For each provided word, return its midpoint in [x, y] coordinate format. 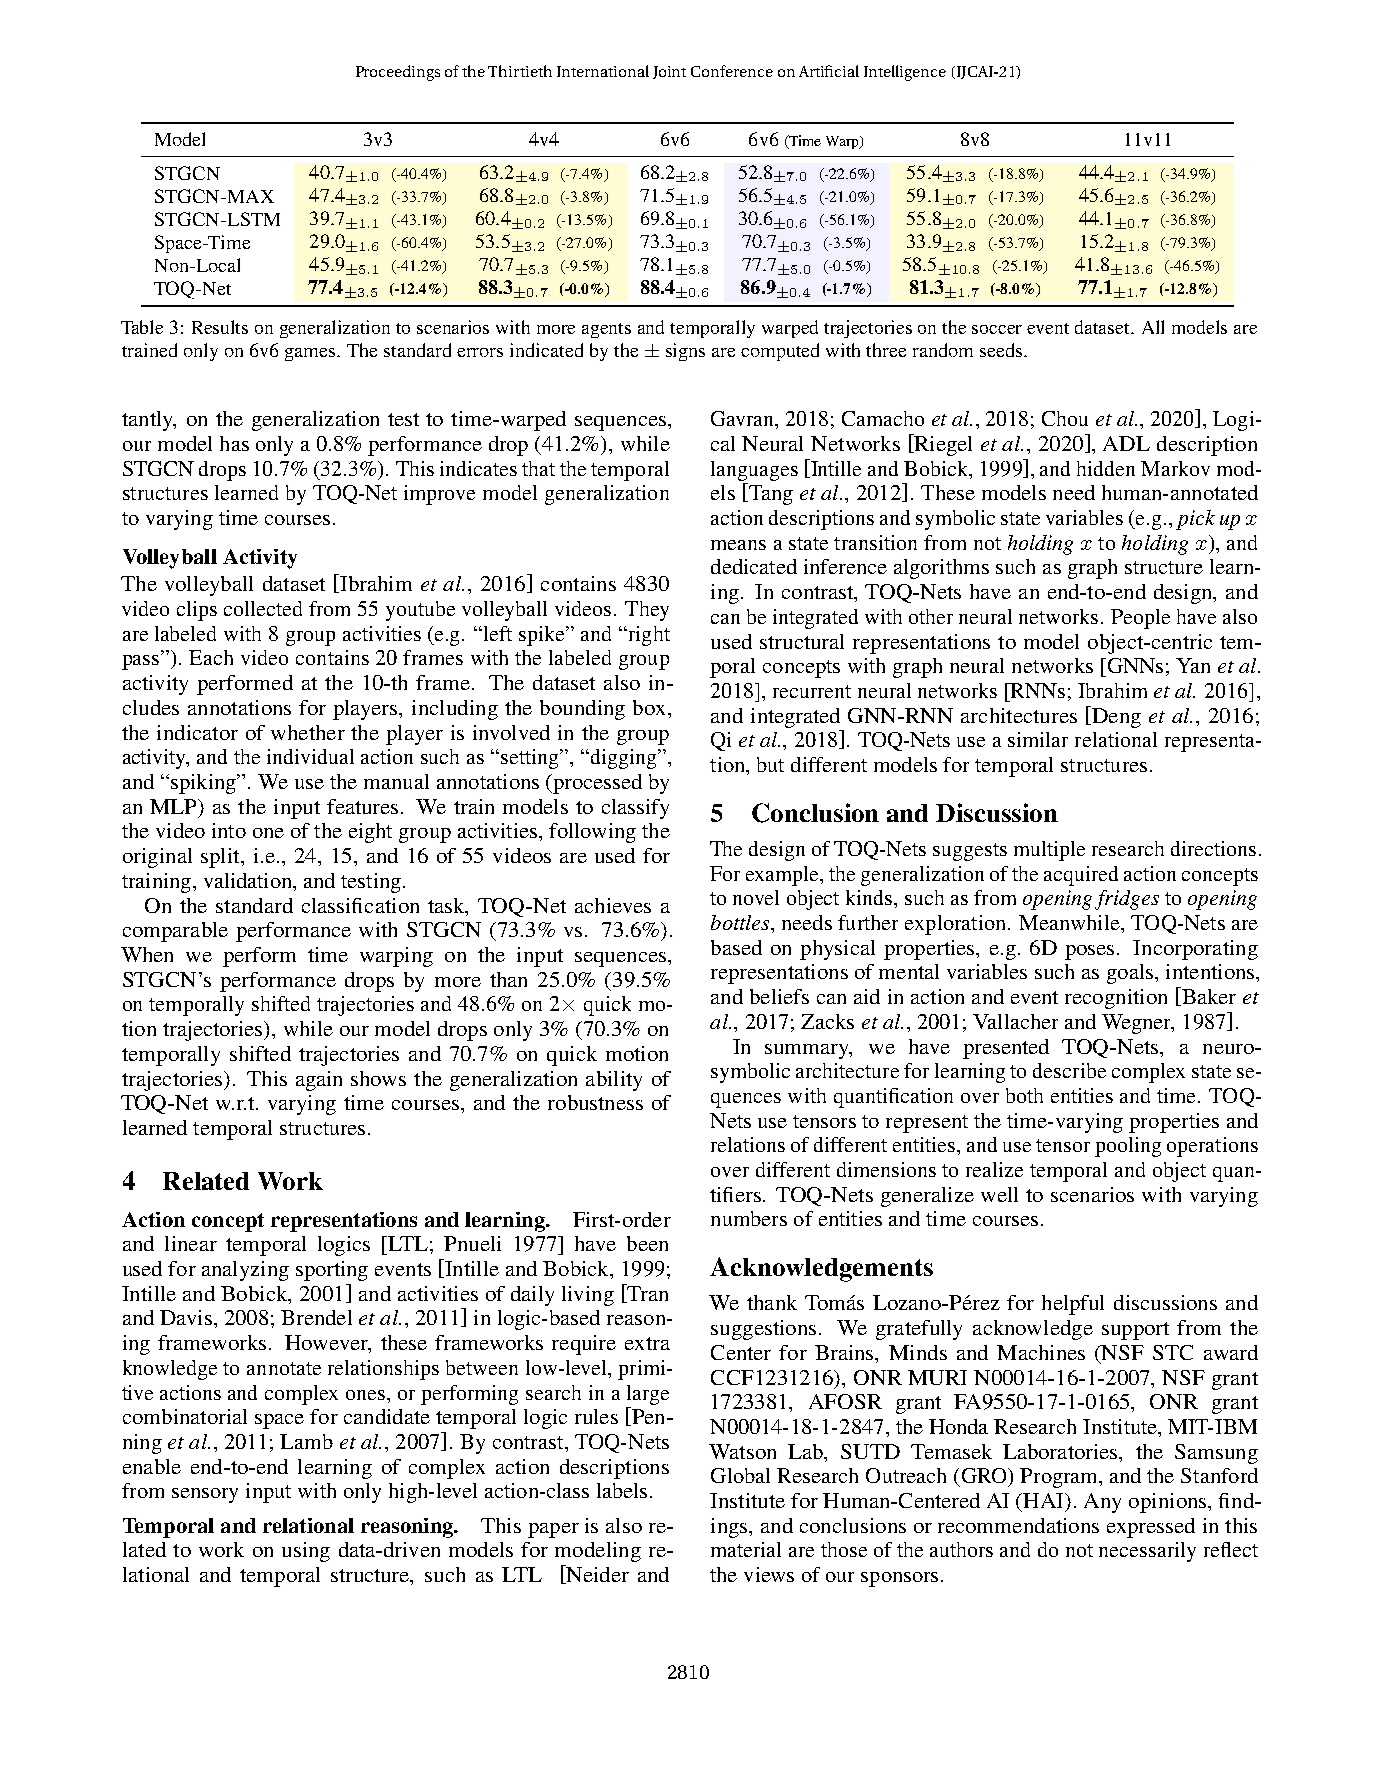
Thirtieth [520, 71]
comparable [175, 932]
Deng [1115, 717]
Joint [669, 72]
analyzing [245, 1271]
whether [308, 732]
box [651, 707]
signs [685, 352]
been [647, 1243]
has [234, 443]
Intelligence [905, 73]
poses [1089, 952]
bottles [741, 922]
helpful [1073, 1305]
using [306, 1552]
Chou [1065, 418]
